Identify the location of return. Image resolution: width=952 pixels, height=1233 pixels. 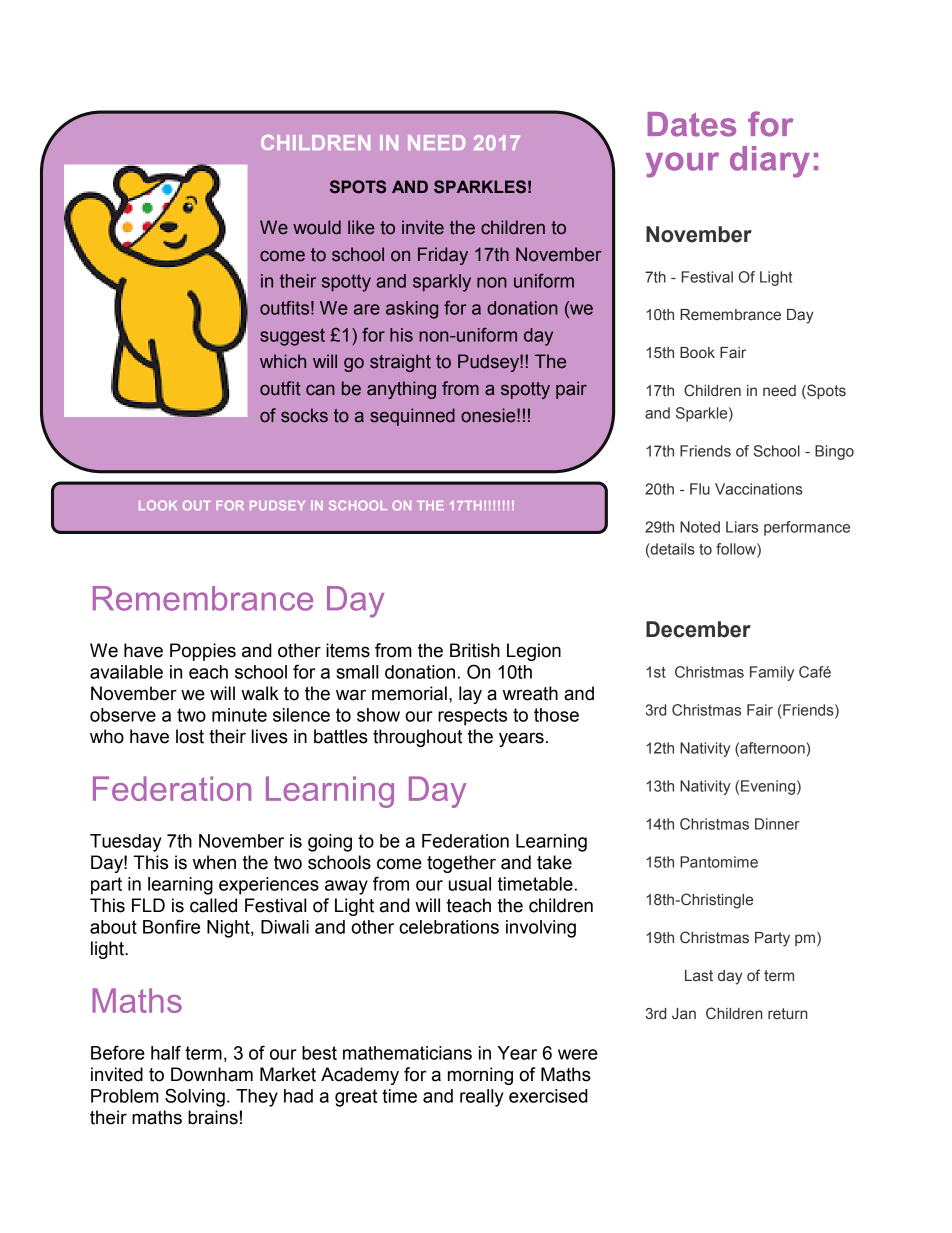
(787, 1014).
